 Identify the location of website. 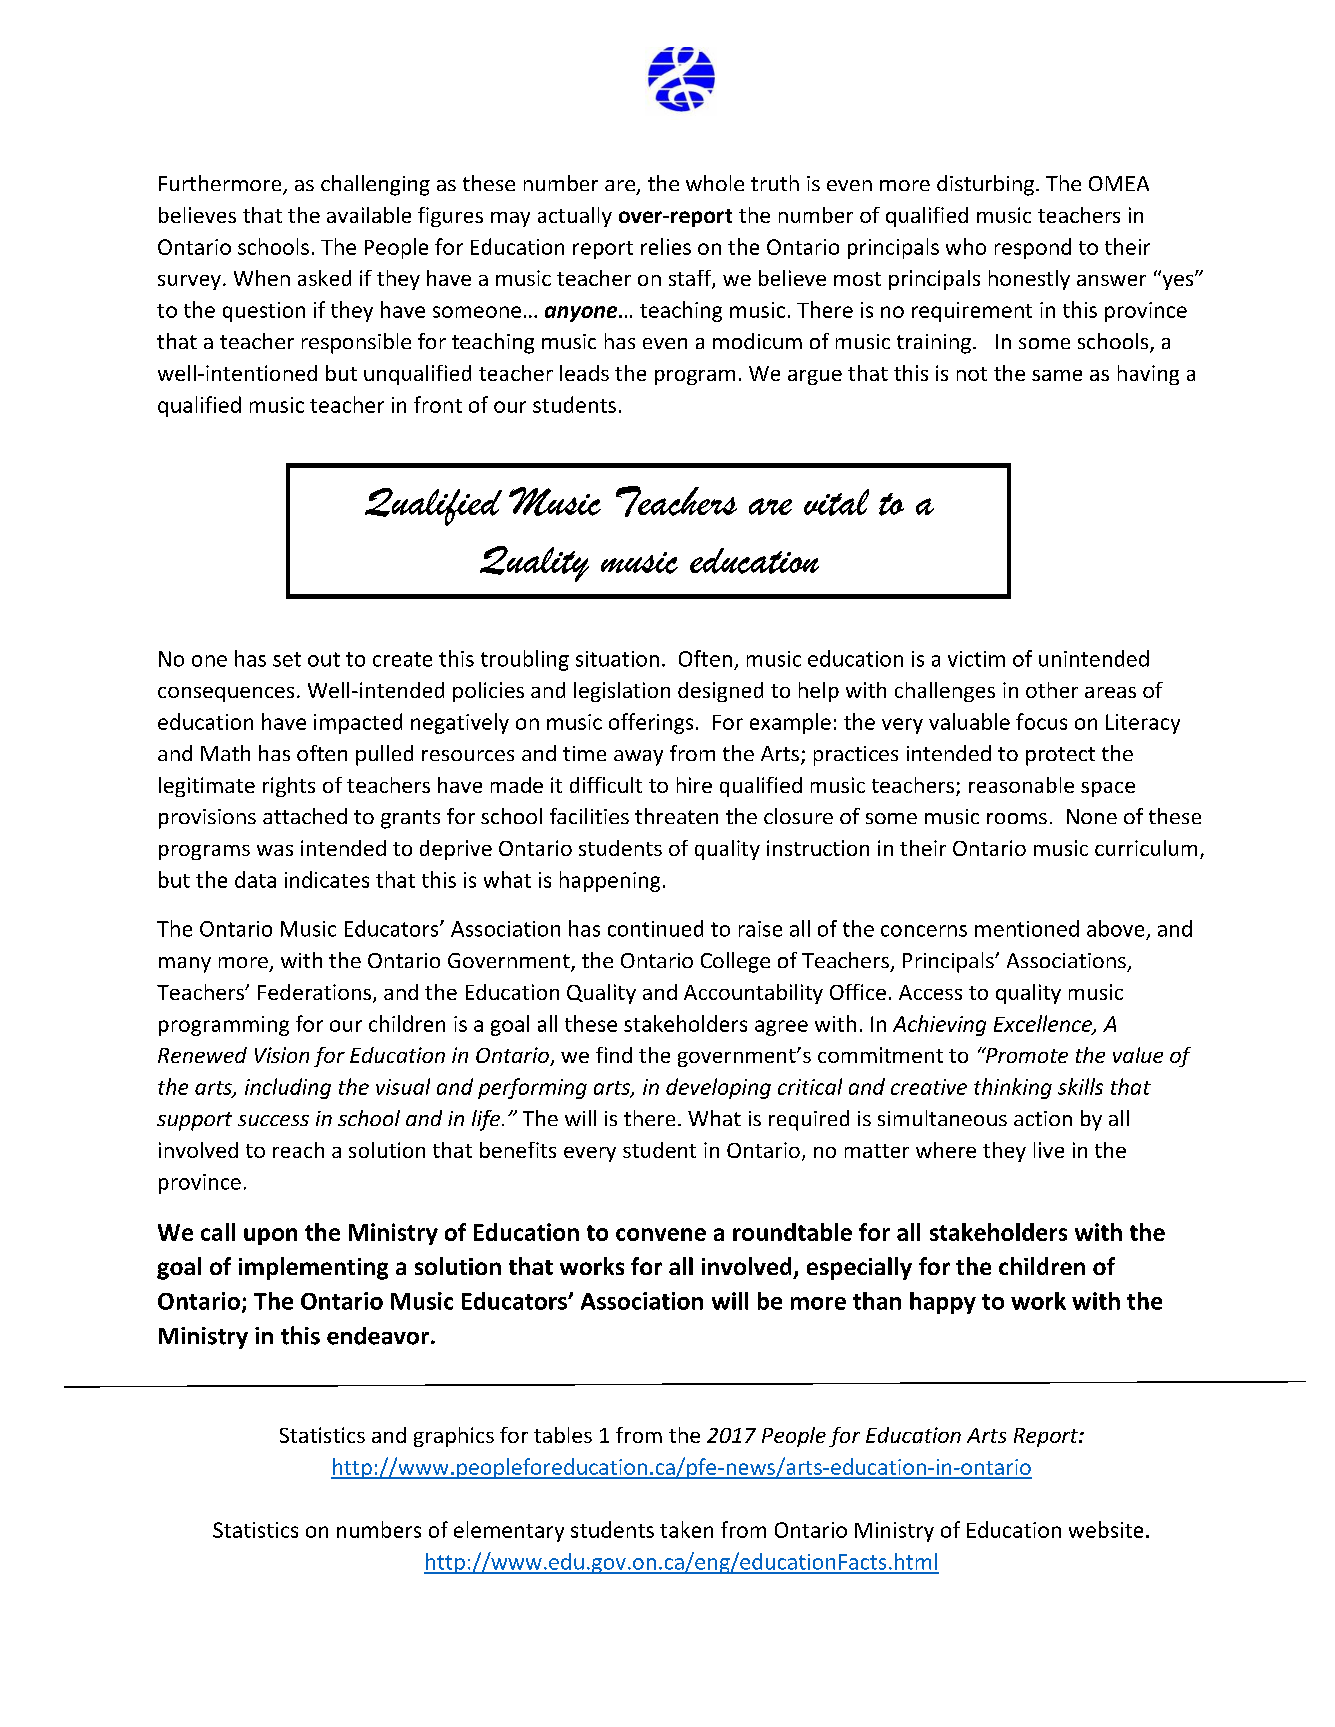
(1106, 1529).
